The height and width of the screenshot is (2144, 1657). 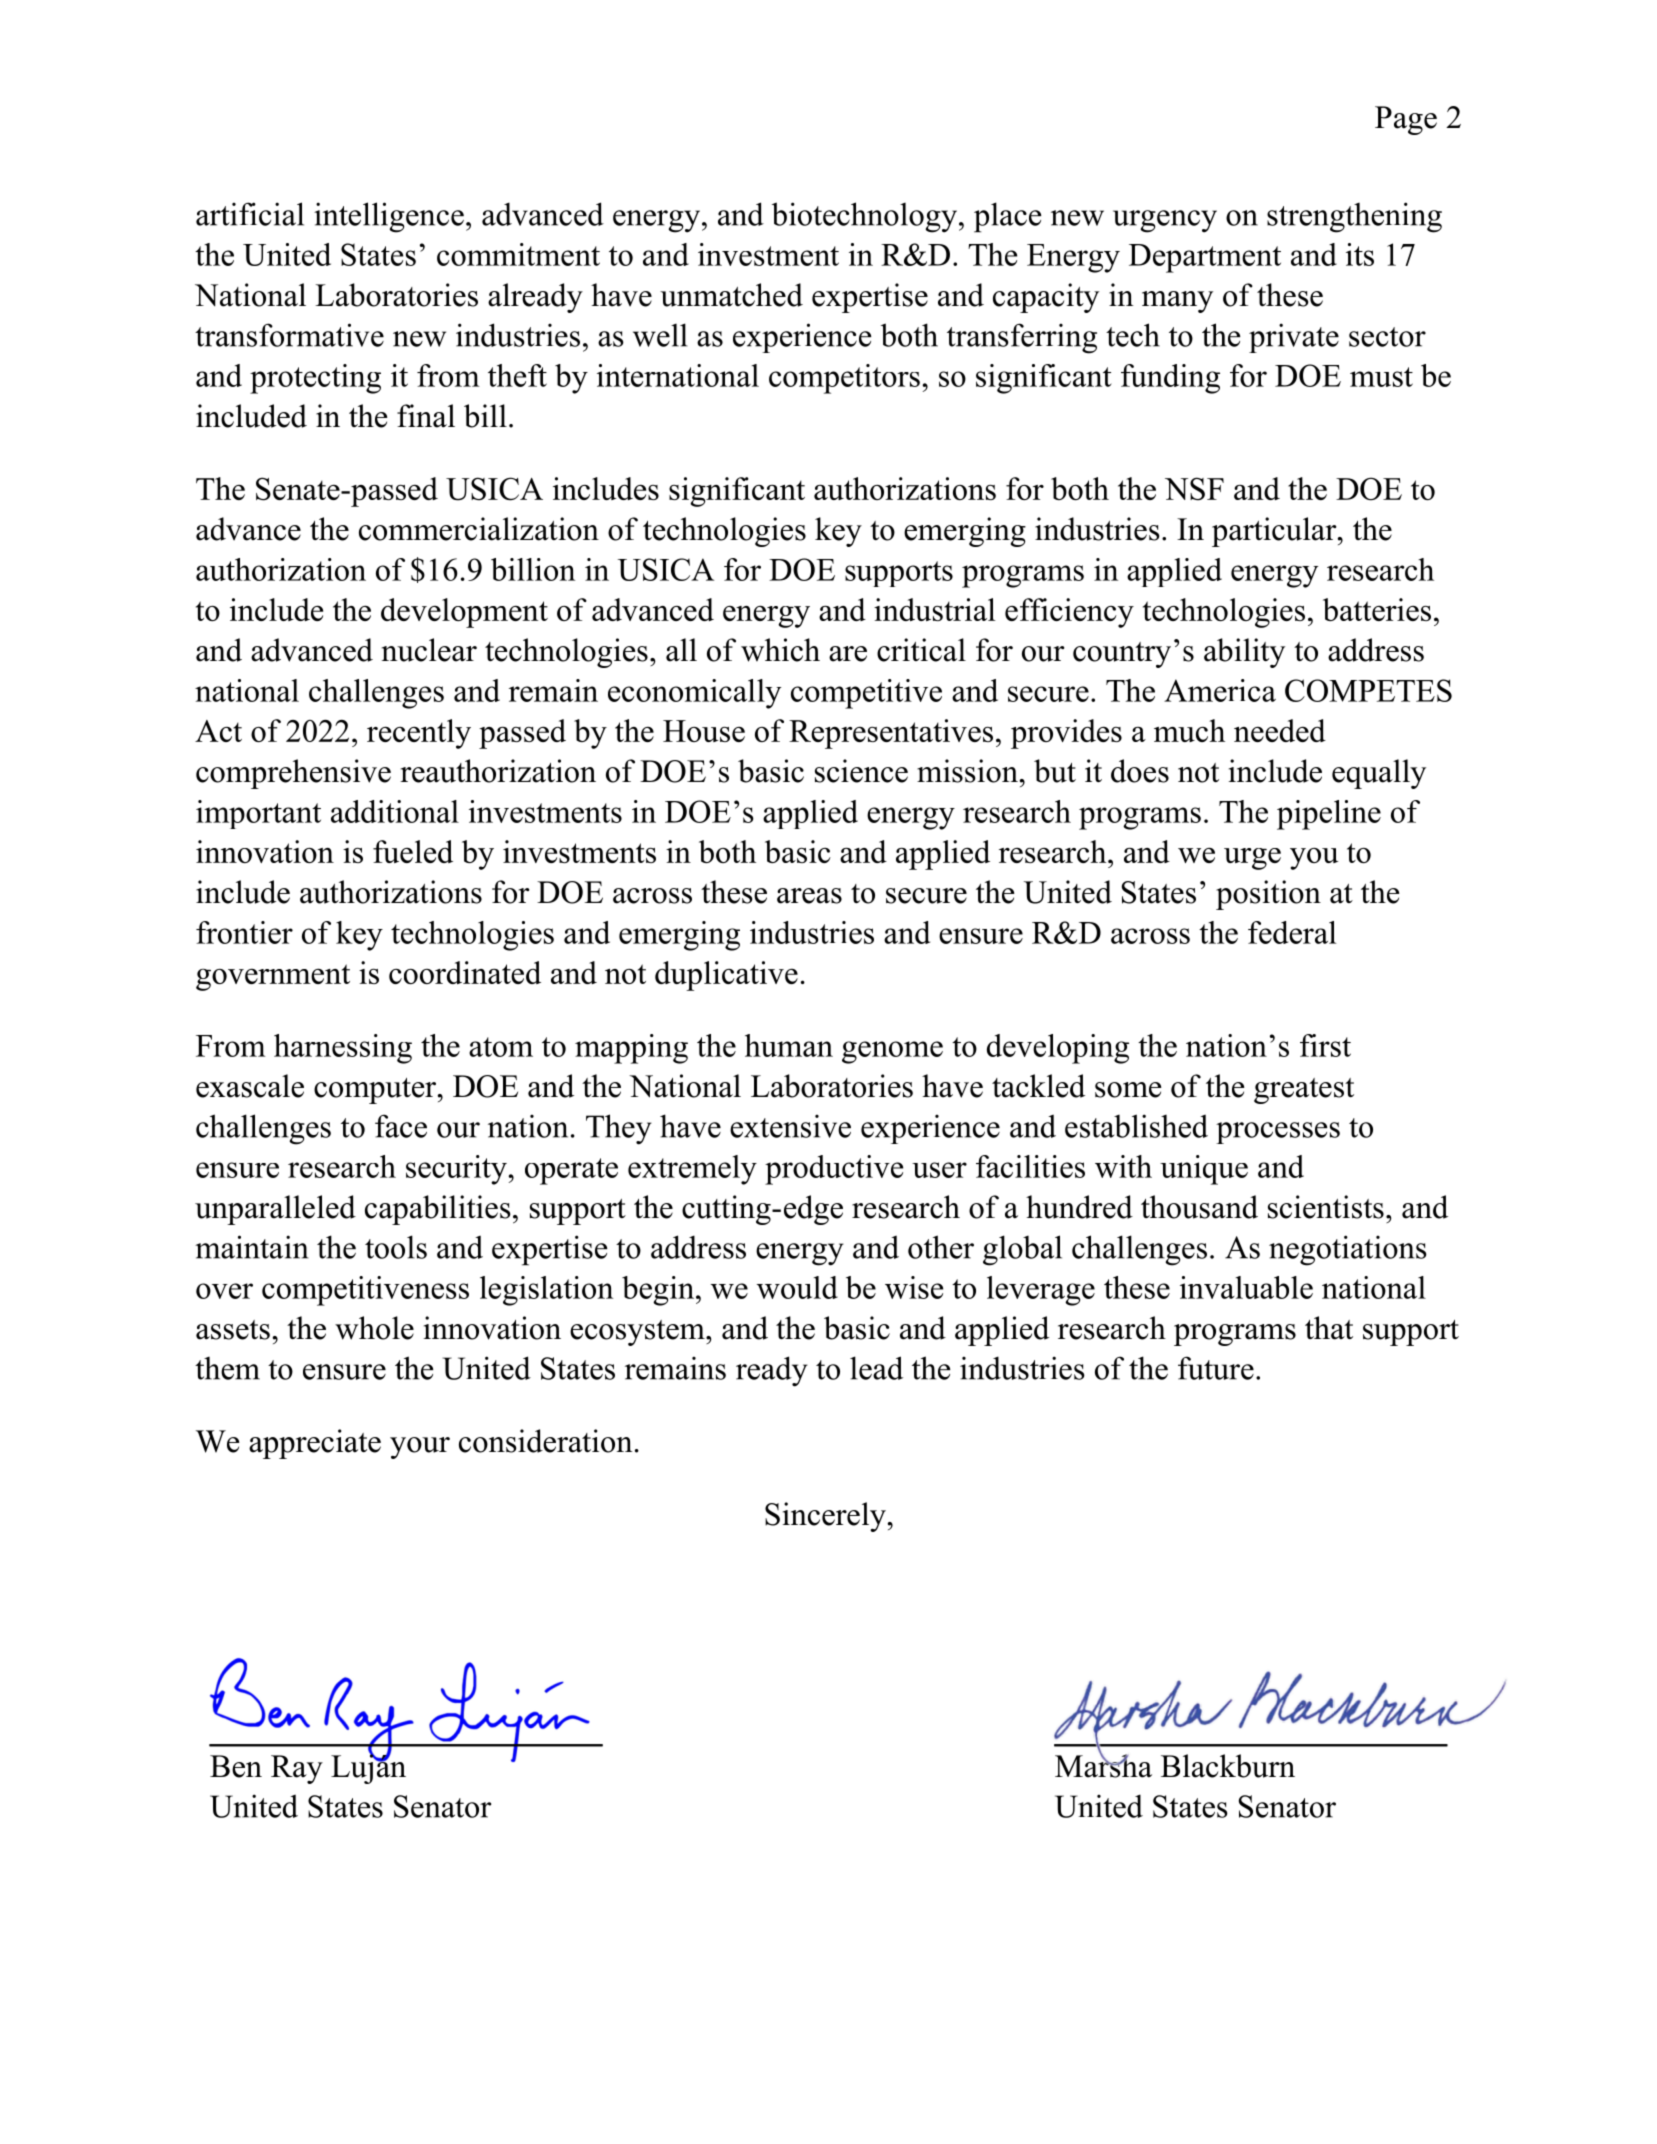 What do you see at coordinates (389, 217) in the screenshot?
I see `intelligence` at bounding box center [389, 217].
